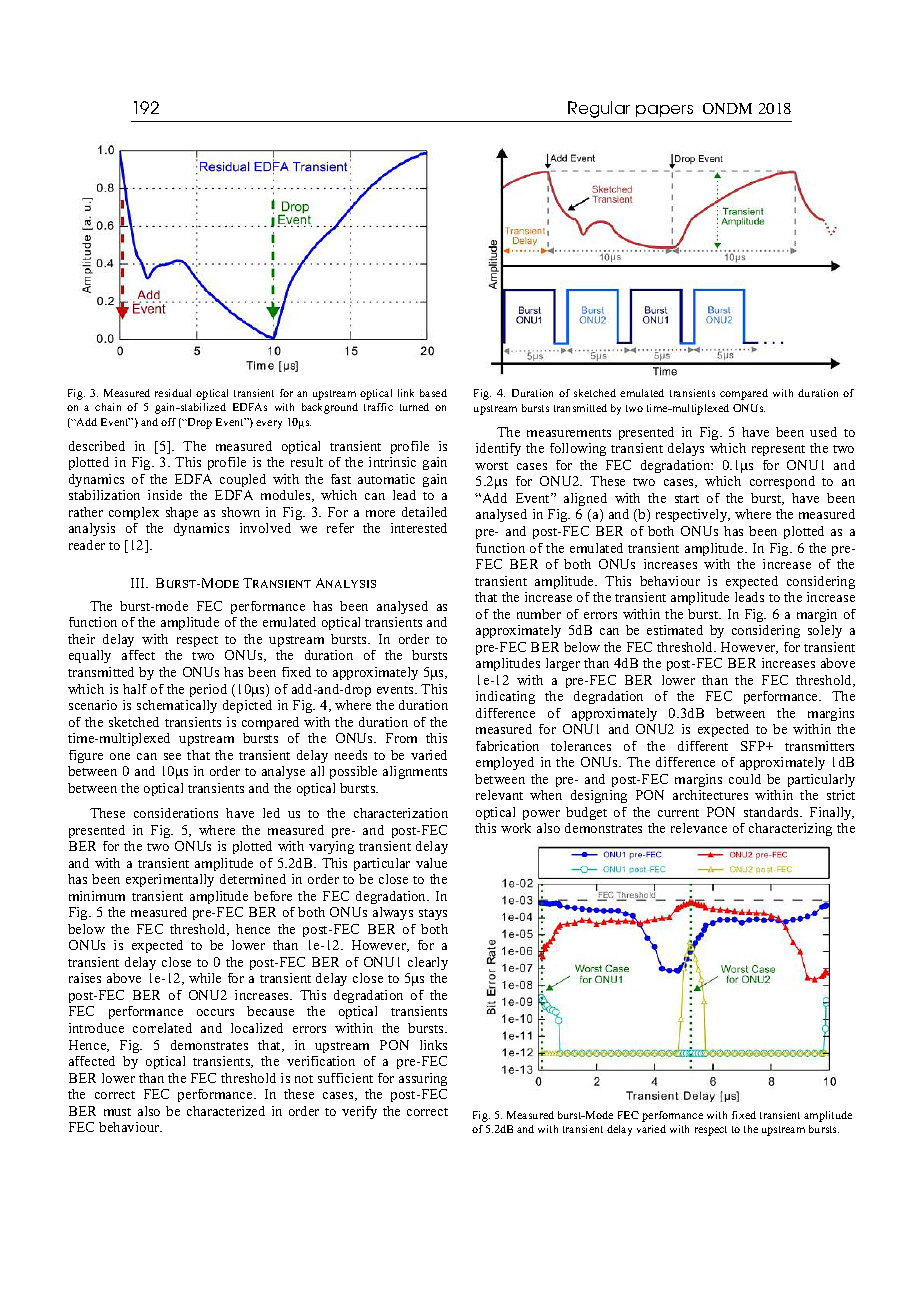  What do you see at coordinates (778, 450) in the screenshot?
I see `represent` at bounding box center [778, 450].
